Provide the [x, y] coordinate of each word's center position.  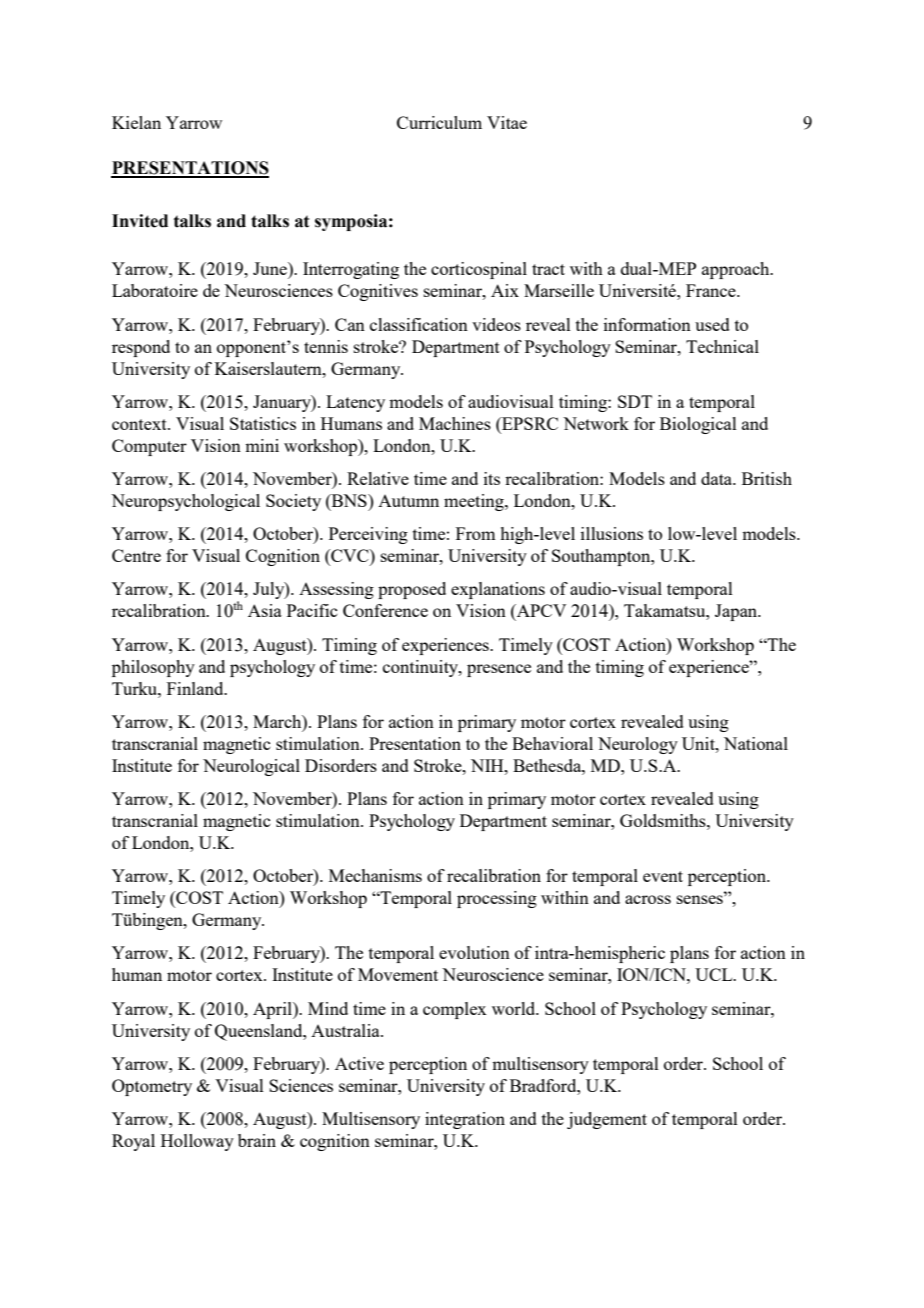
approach [737, 270]
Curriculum [439, 122]
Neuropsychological [185, 502]
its [492, 478]
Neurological [251, 767]
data [718, 478]
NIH [488, 765]
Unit [699, 743]
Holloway [197, 1142]
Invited [140, 221]
